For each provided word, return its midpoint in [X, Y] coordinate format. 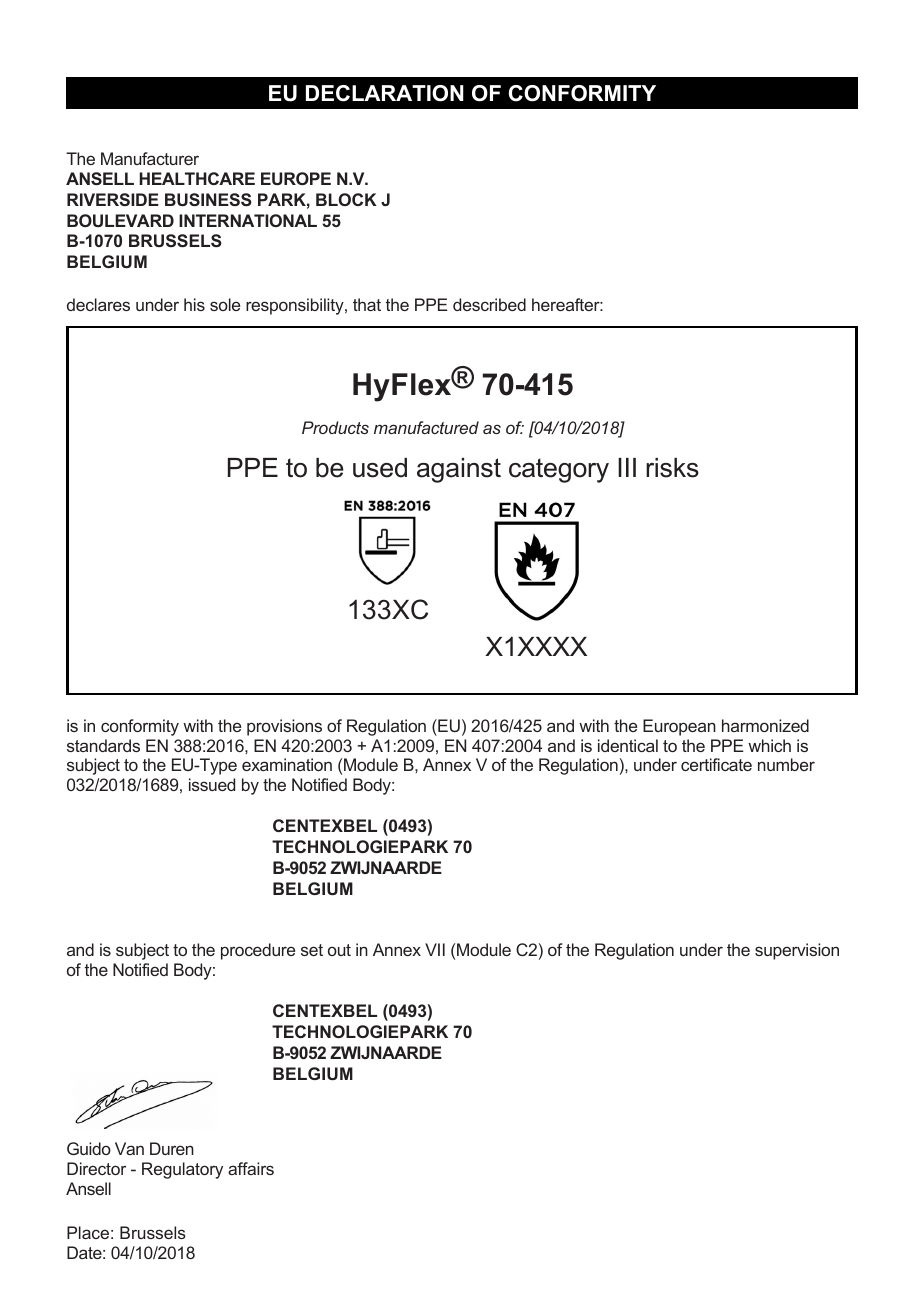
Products [335, 427]
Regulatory [182, 1170]
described [489, 304]
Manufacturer [150, 158]
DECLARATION [385, 93]
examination [287, 764]
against [459, 470]
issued [212, 784]
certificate [716, 764]
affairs [251, 1168]
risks [672, 468]
